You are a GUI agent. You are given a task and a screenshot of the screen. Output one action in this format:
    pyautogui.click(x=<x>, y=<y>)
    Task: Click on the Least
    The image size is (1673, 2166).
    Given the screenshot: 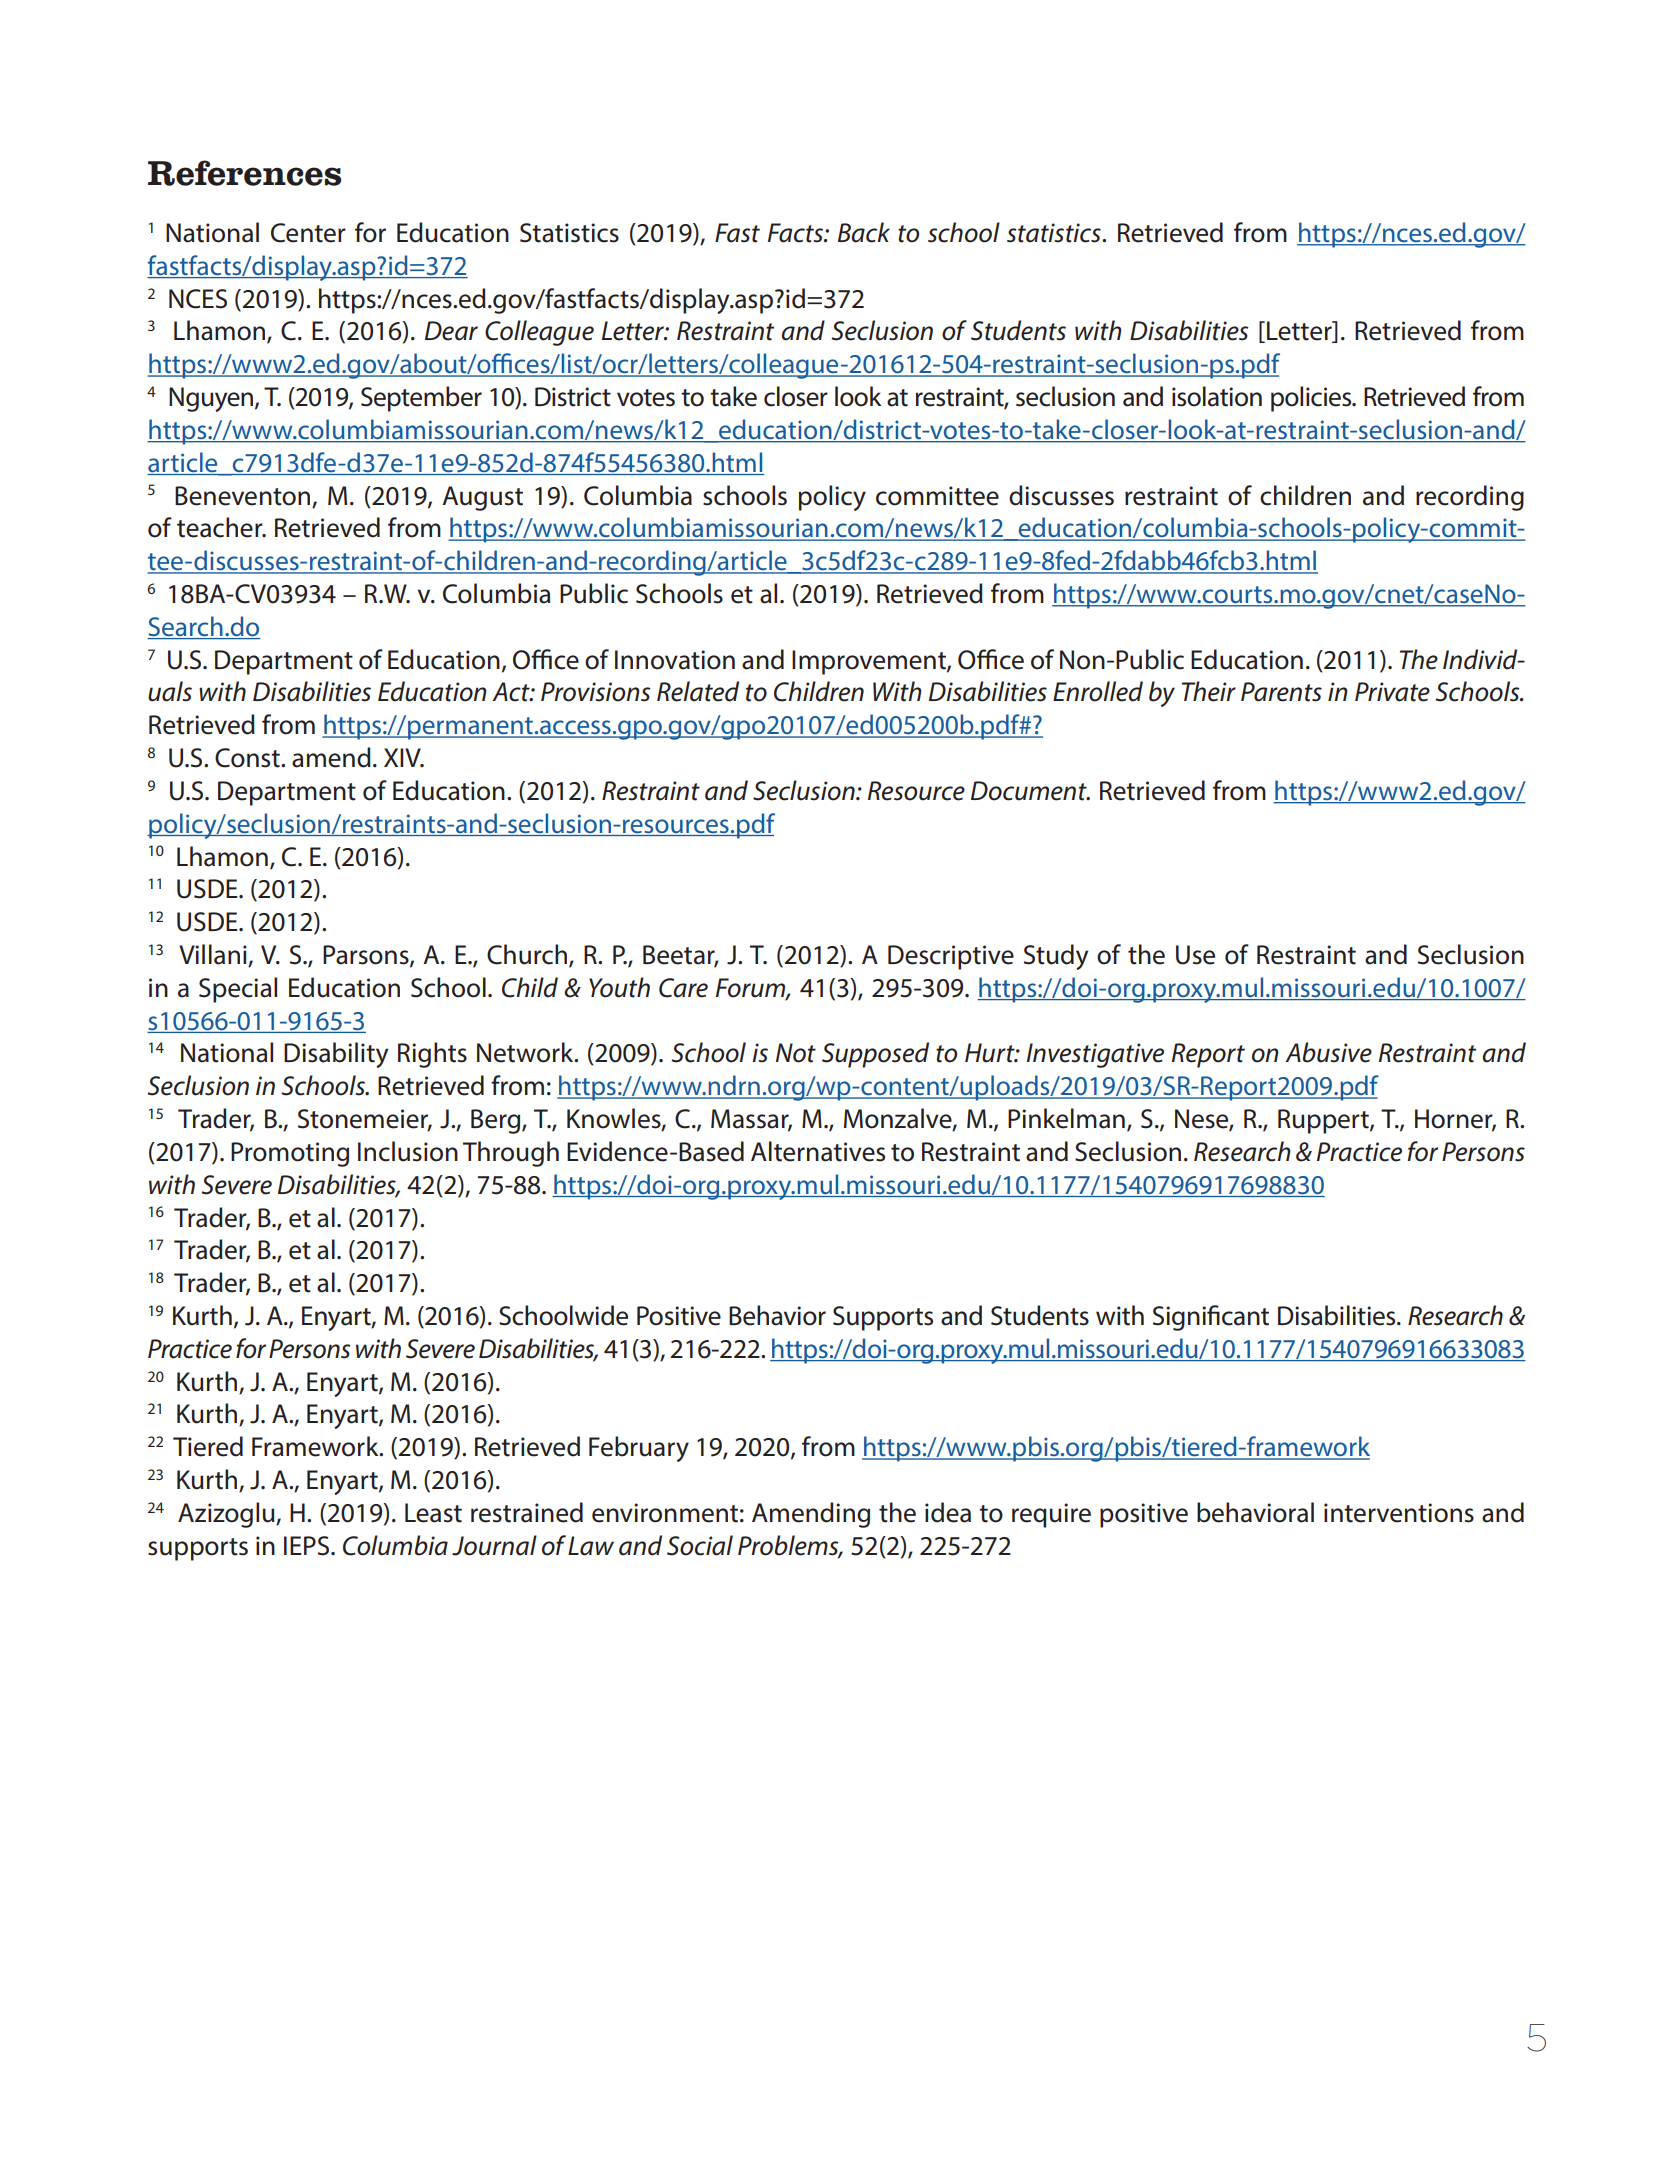 What is the action you would take?
    pyautogui.click(x=433, y=1513)
